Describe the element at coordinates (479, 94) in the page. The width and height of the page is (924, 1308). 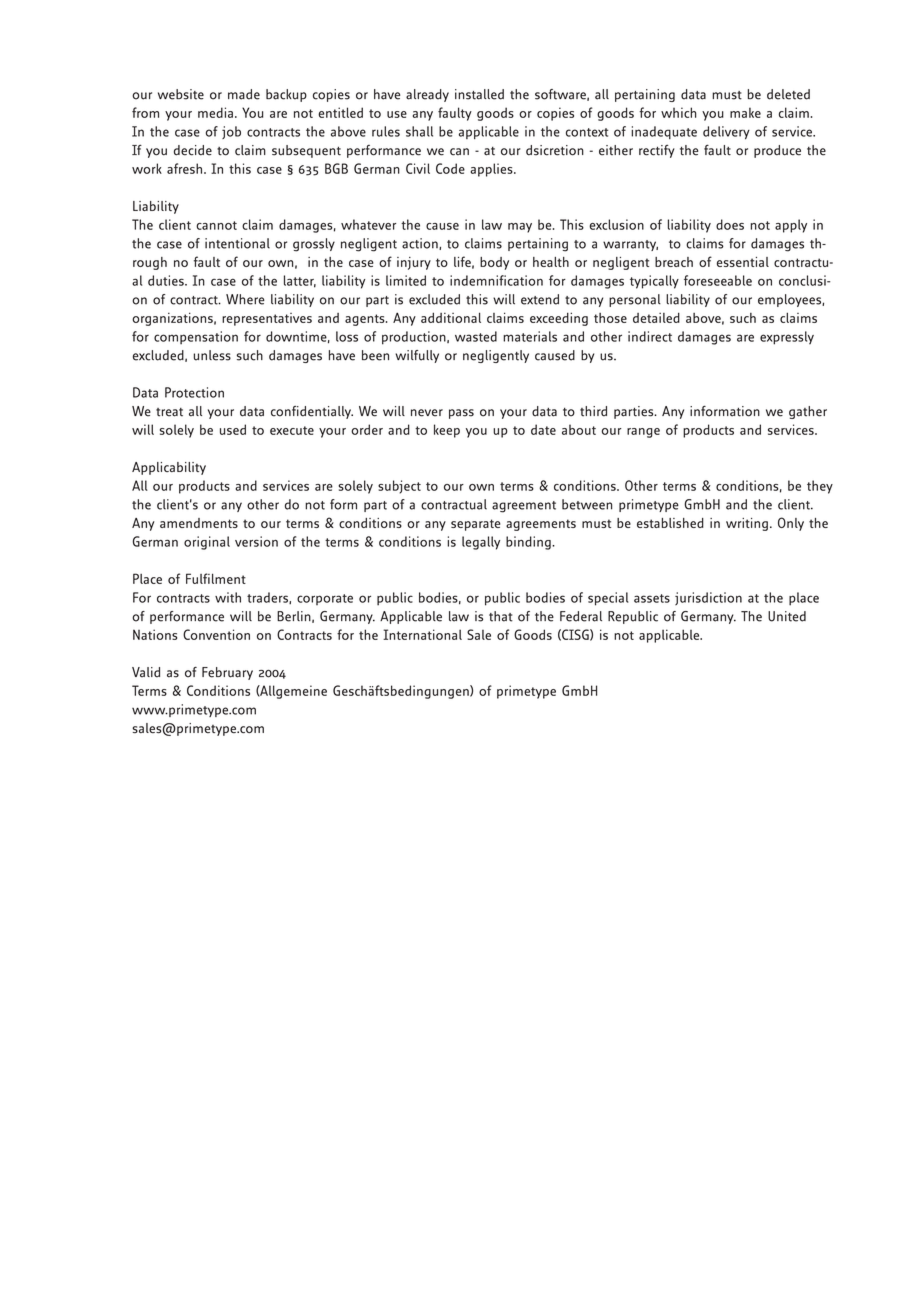
I see `installed` at that location.
